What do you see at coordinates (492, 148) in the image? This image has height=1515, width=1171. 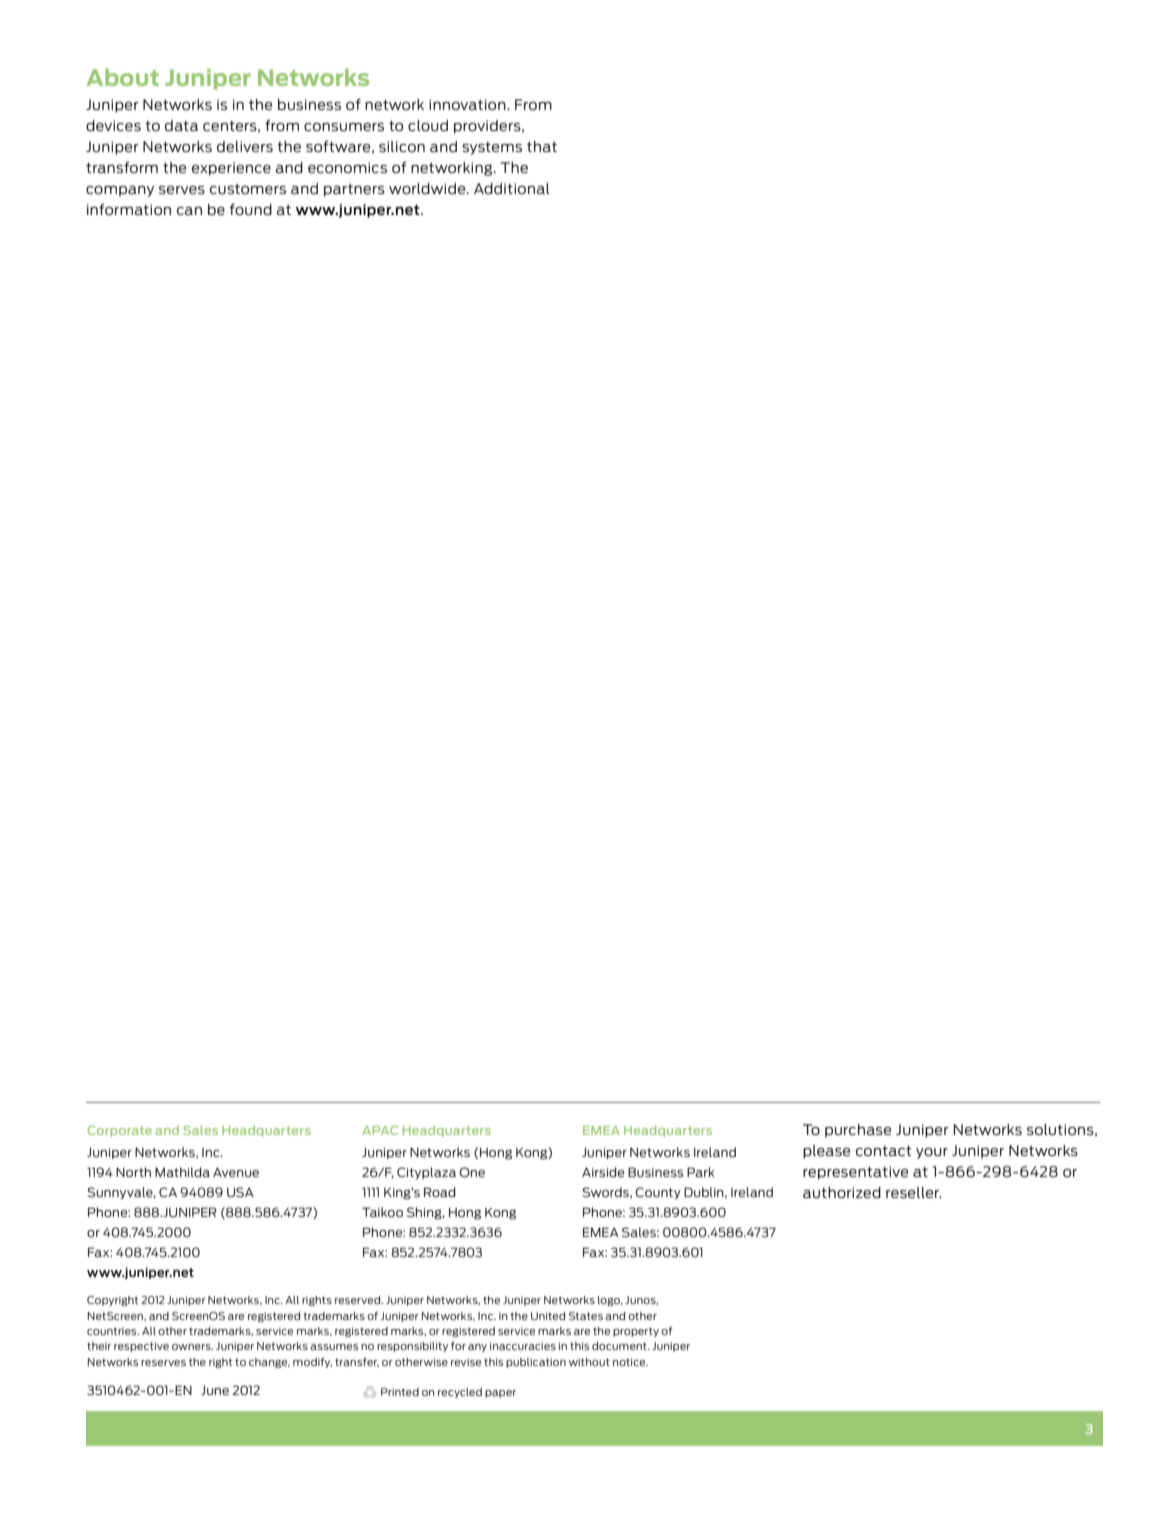 I see `systems` at bounding box center [492, 148].
